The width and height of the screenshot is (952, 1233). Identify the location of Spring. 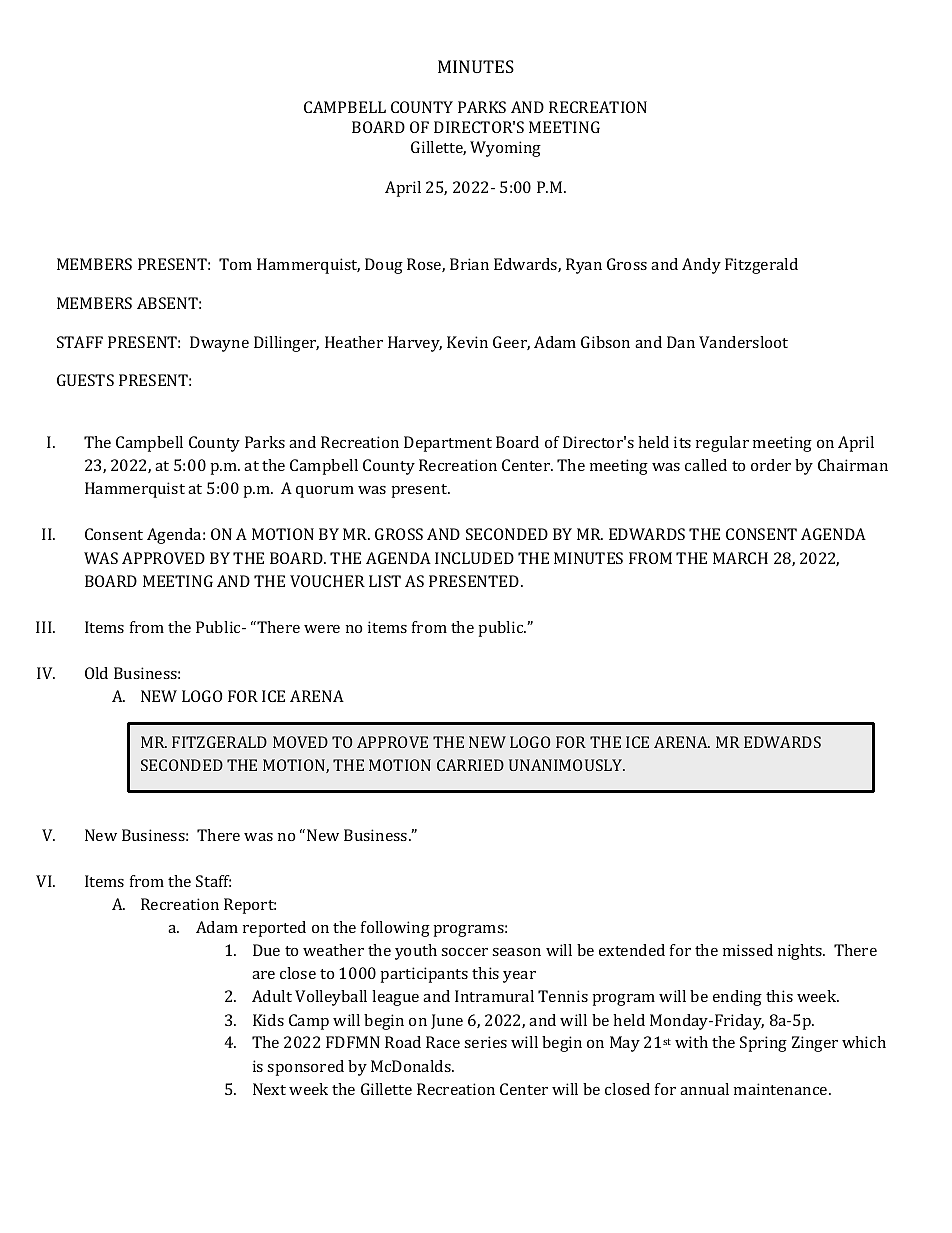
(763, 1044).
